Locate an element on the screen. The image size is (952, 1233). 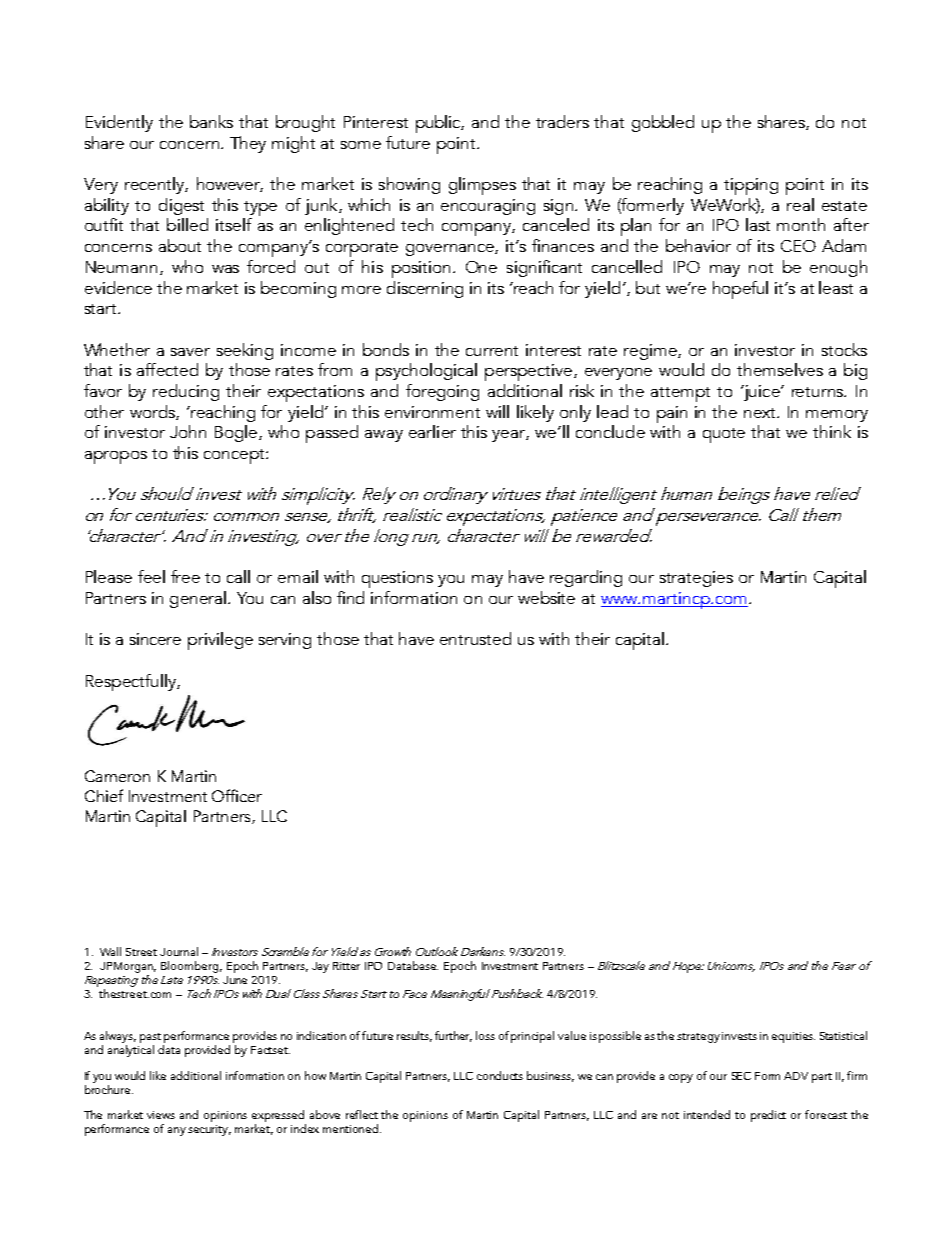
entrusted is located at coordinates (475, 638).
